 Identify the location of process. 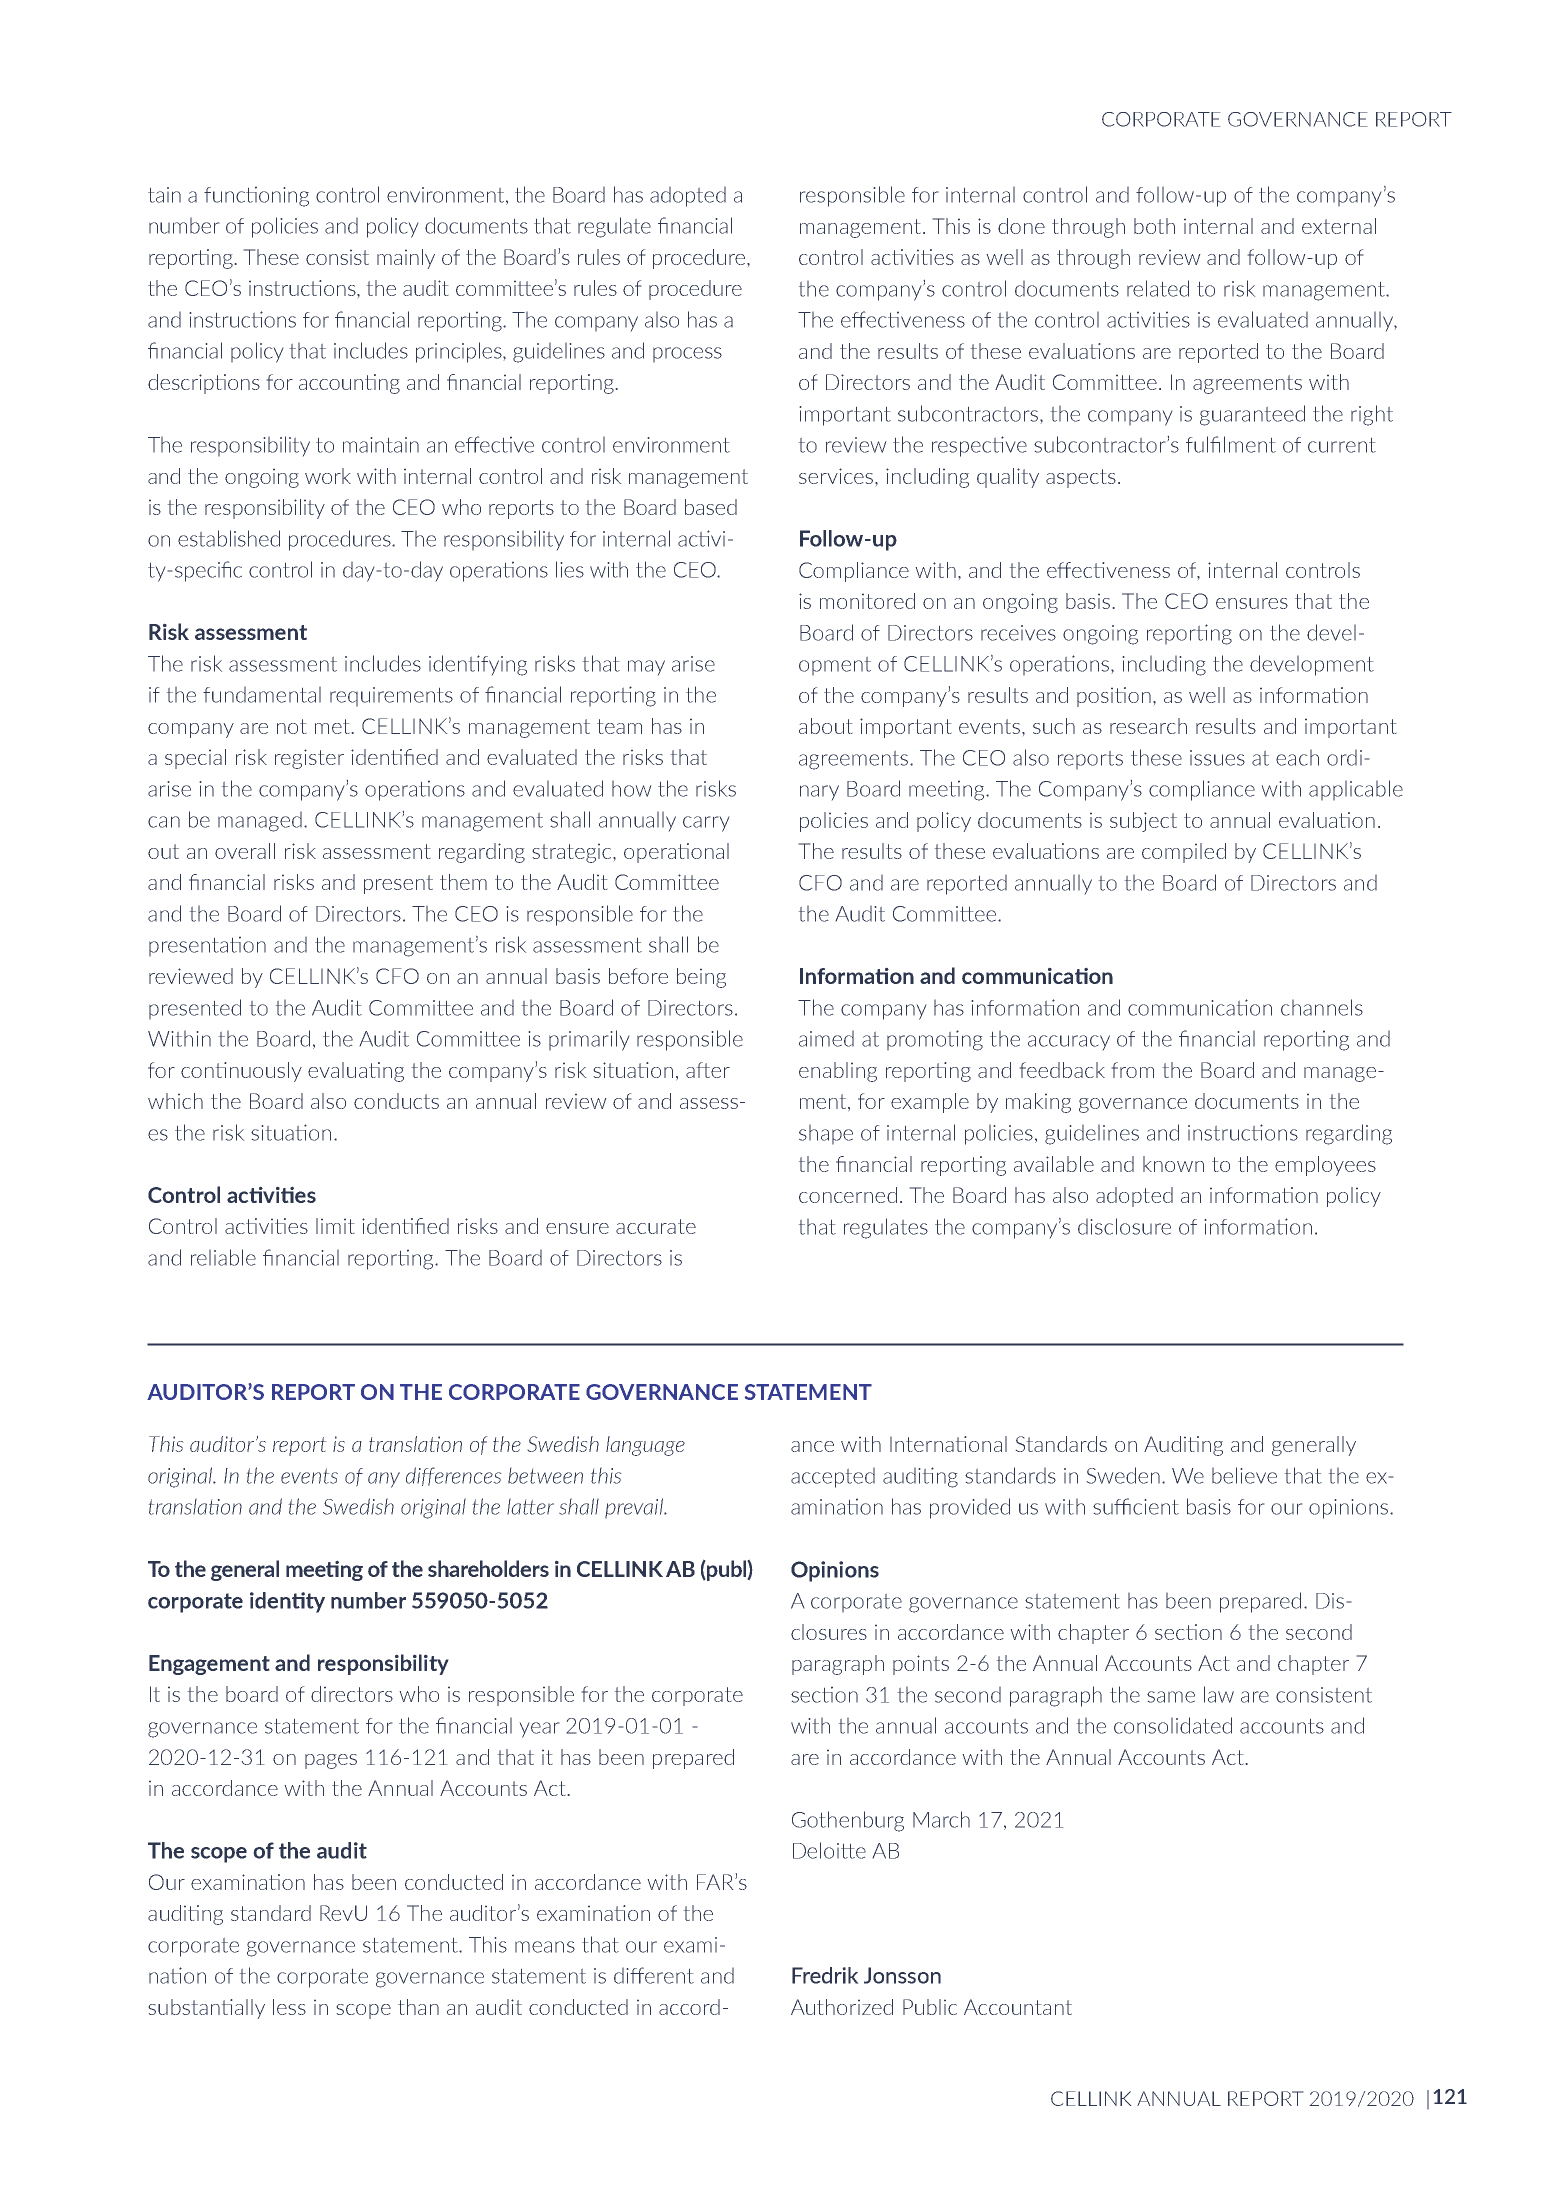
(687, 355).
